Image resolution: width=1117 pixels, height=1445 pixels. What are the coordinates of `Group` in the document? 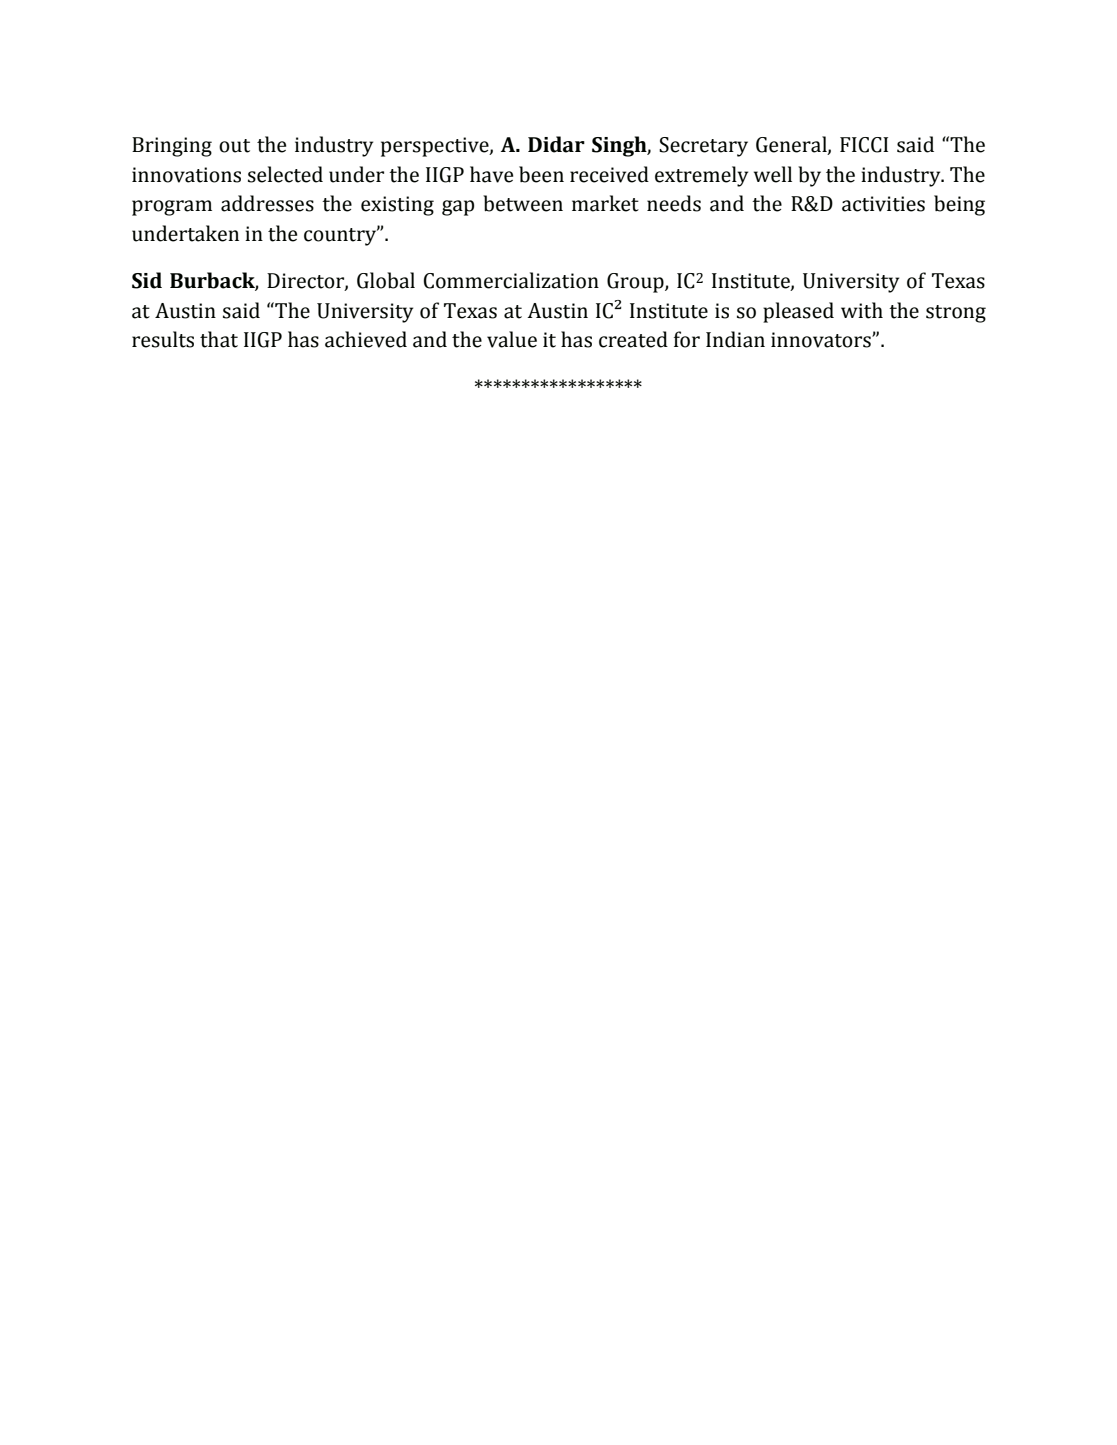 It's located at (636, 283).
